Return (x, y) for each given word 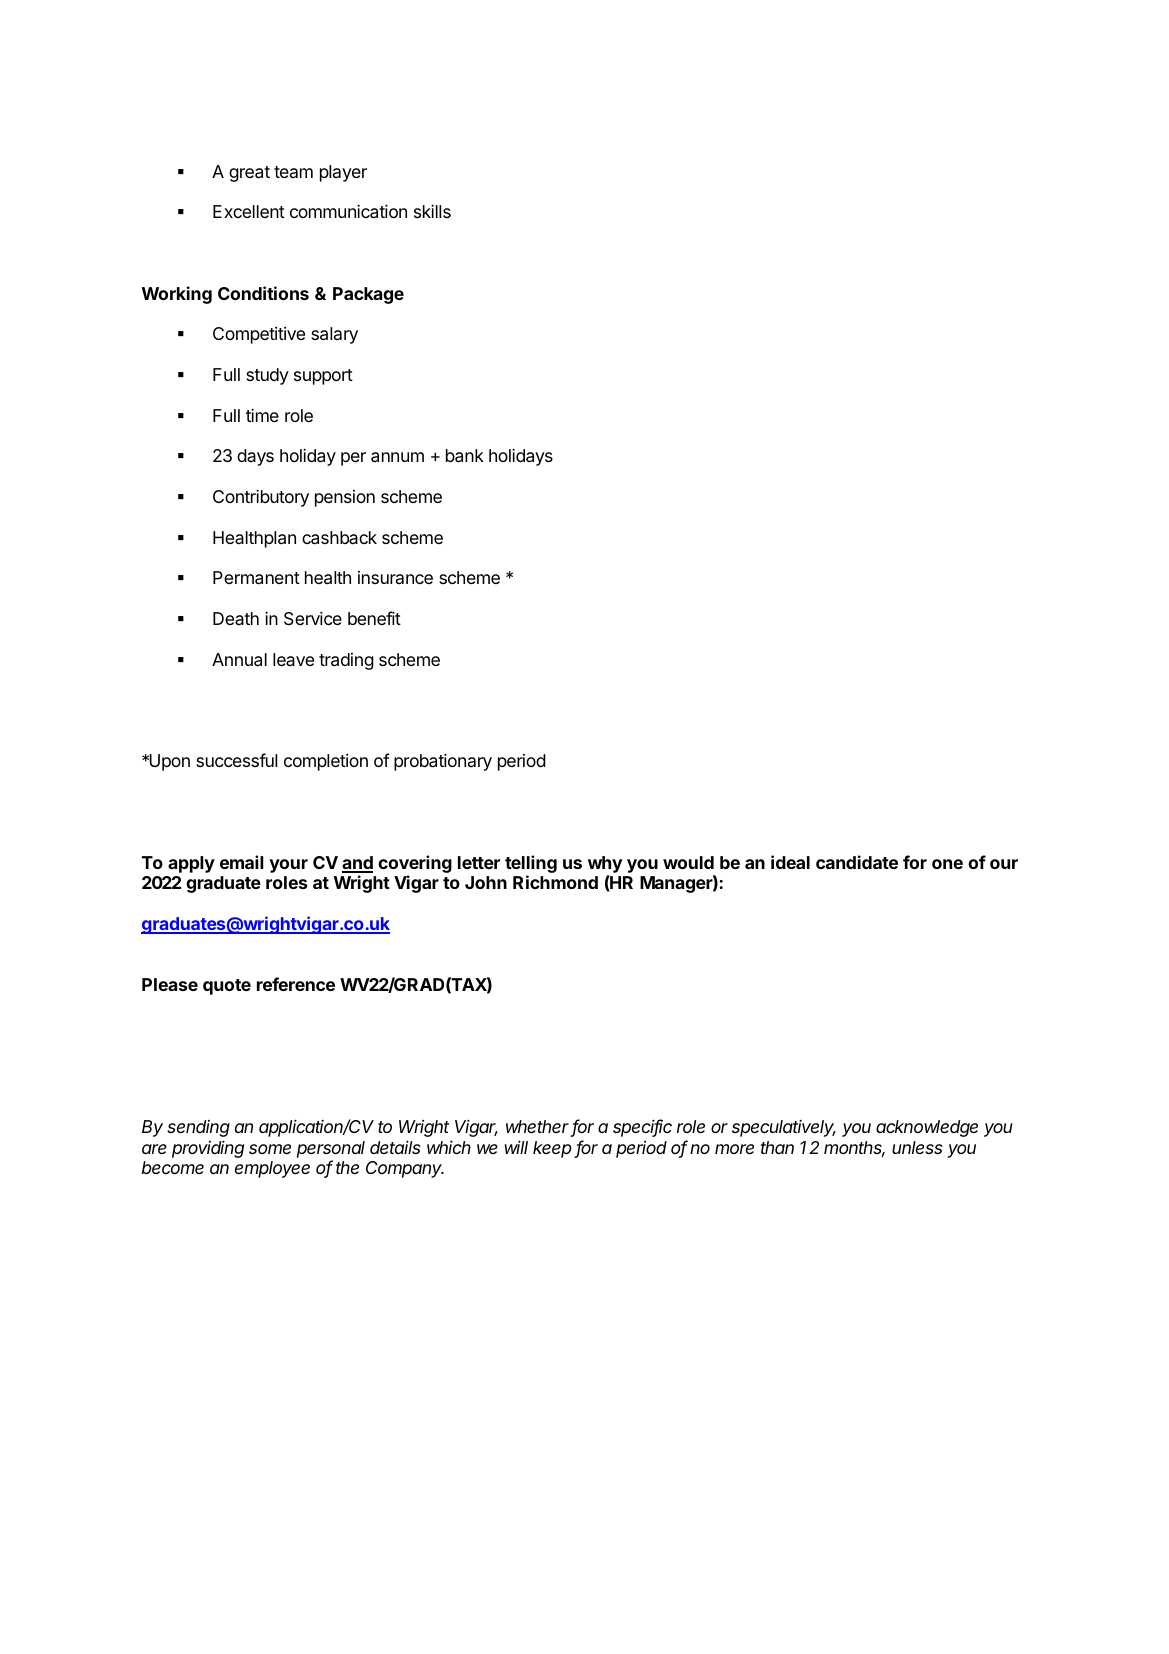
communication (348, 211)
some (270, 1149)
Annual (239, 660)
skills (432, 211)
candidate (857, 862)
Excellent (249, 211)
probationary (443, 762)
